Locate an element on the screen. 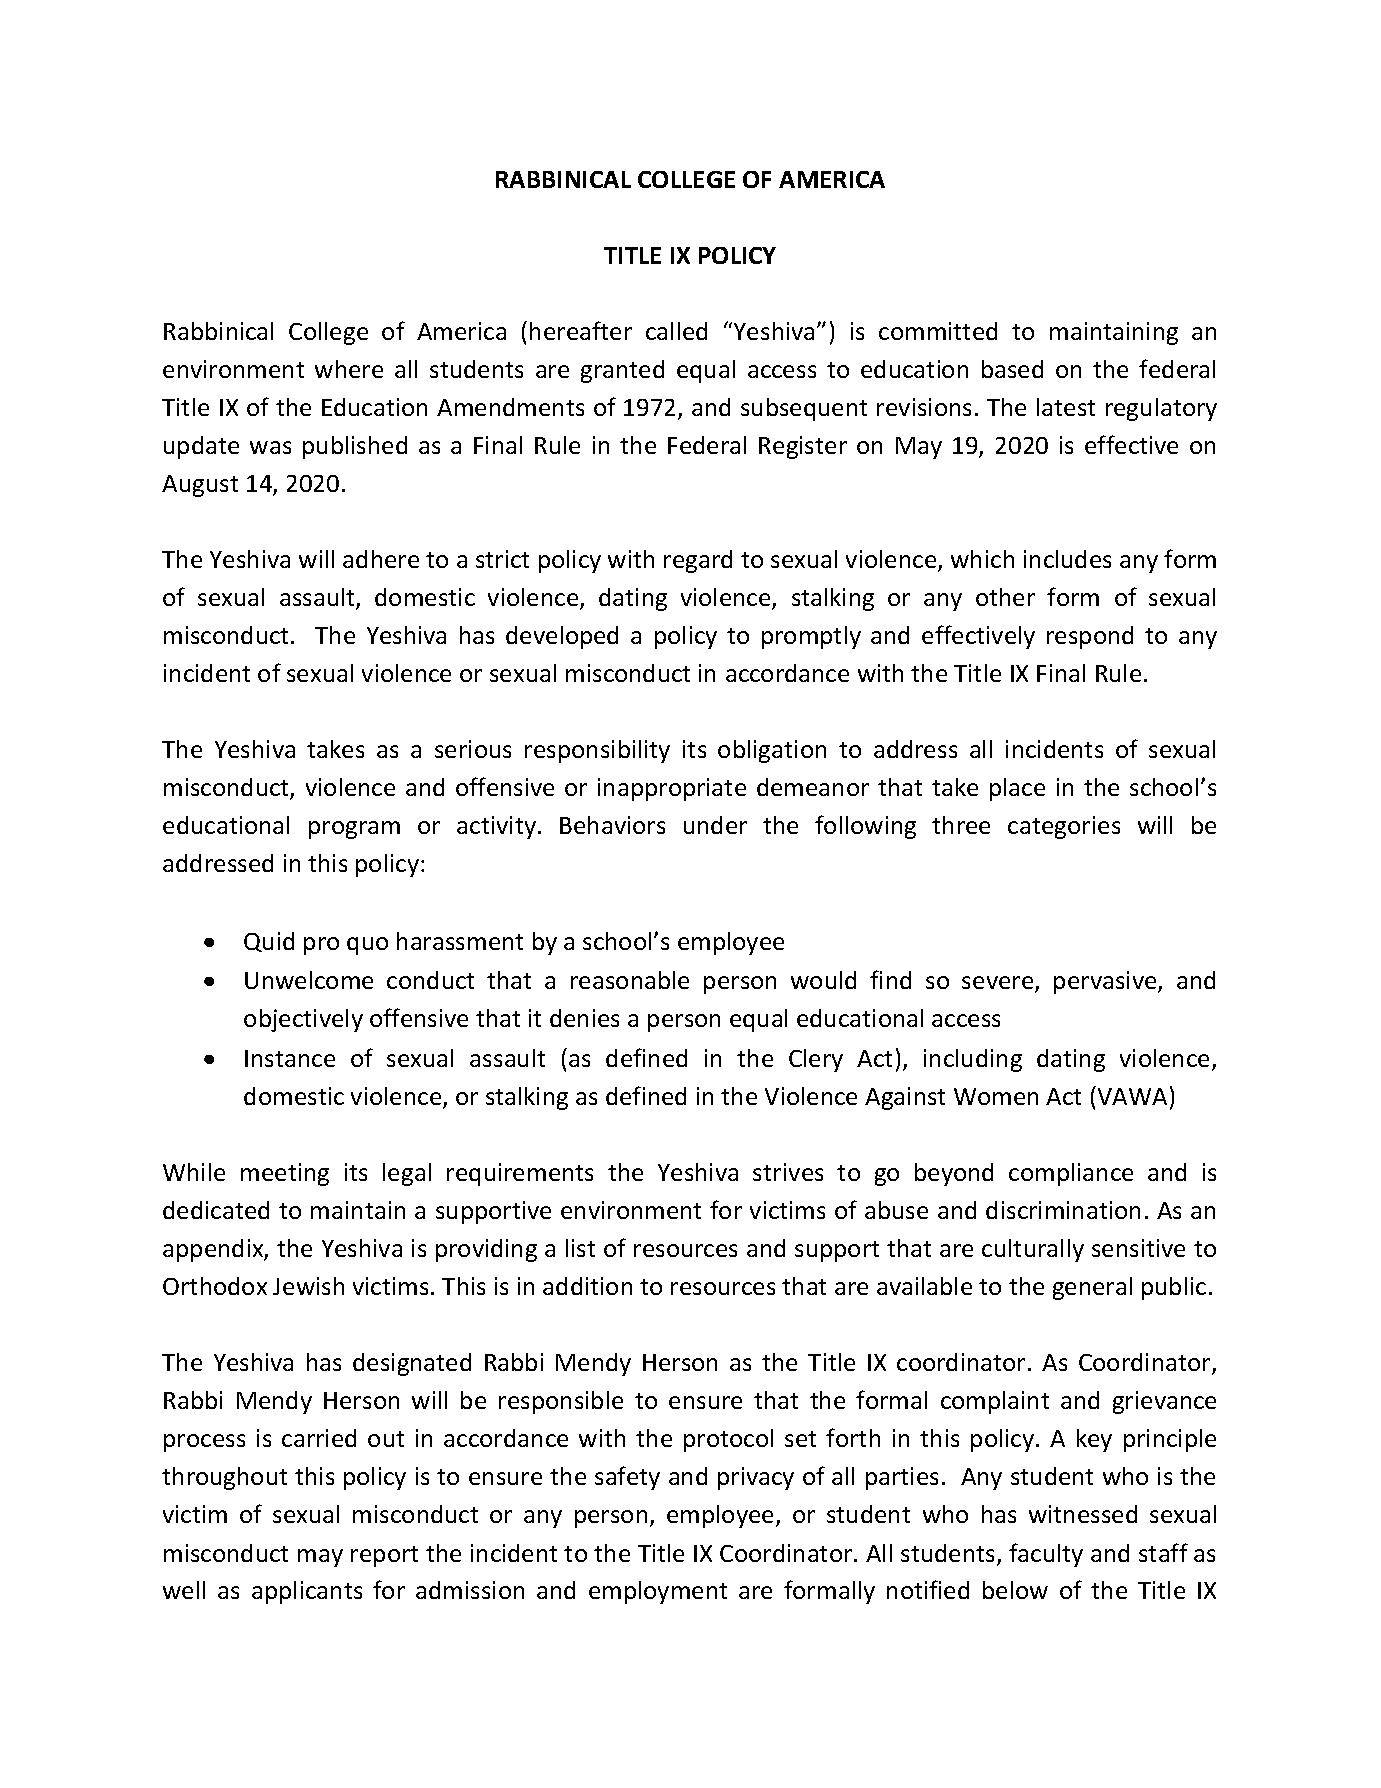 Image resolution: width=1381 pixels, height=1788 pixels. compliance is located at coordinates (1071, 1174).
